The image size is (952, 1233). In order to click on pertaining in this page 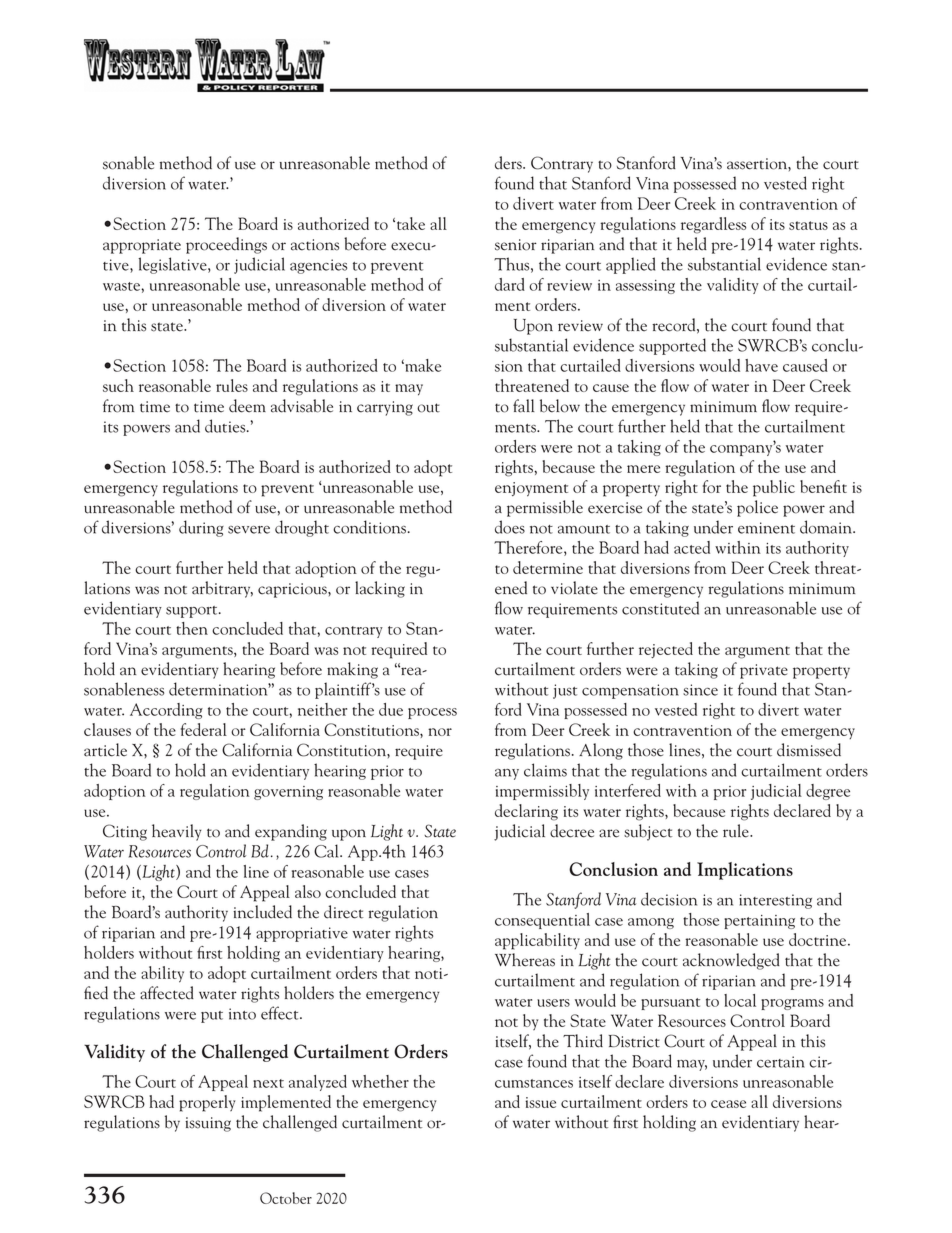, I will do `click(759, 922)`.
